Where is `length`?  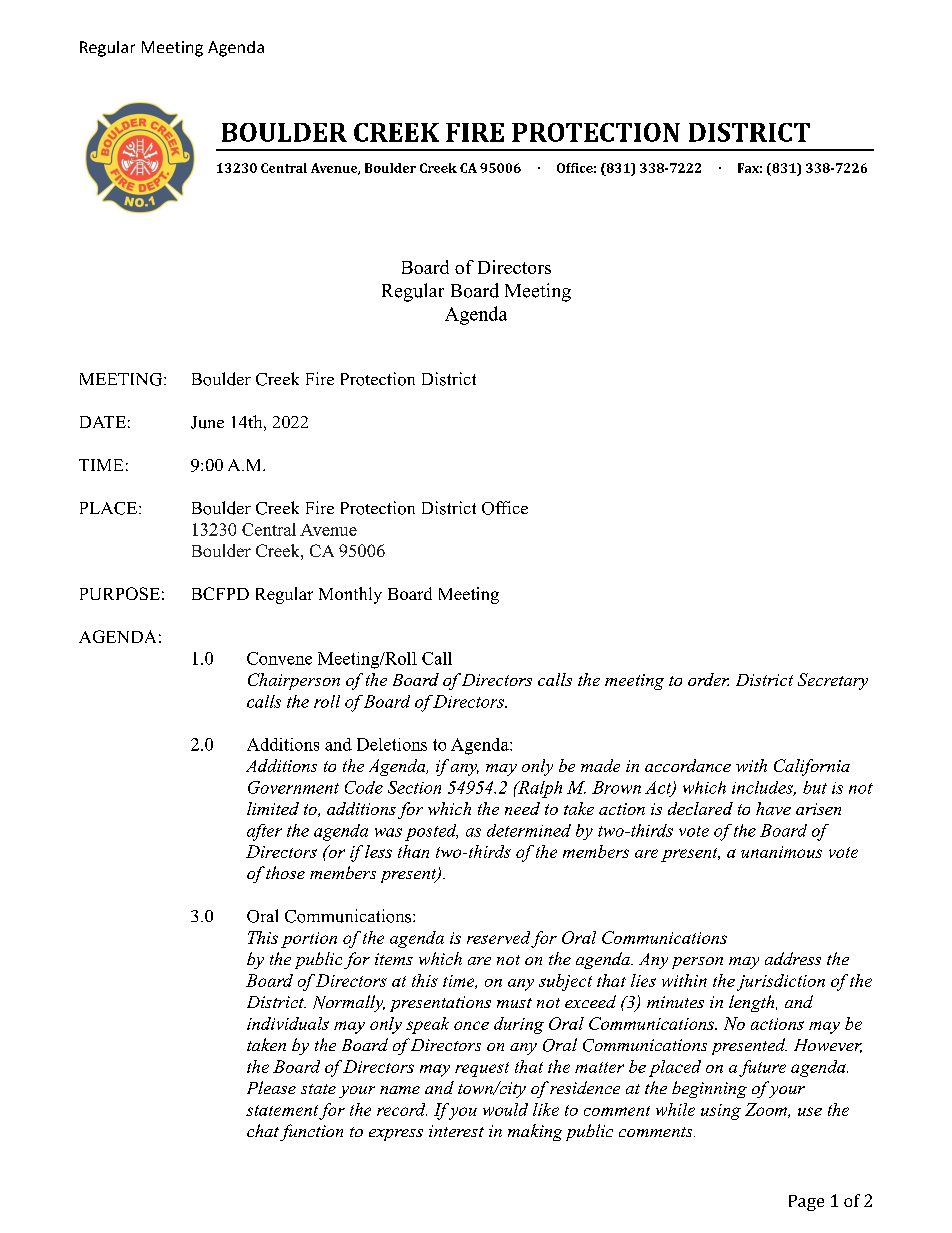 length is located at coordinates (751, 1003).
